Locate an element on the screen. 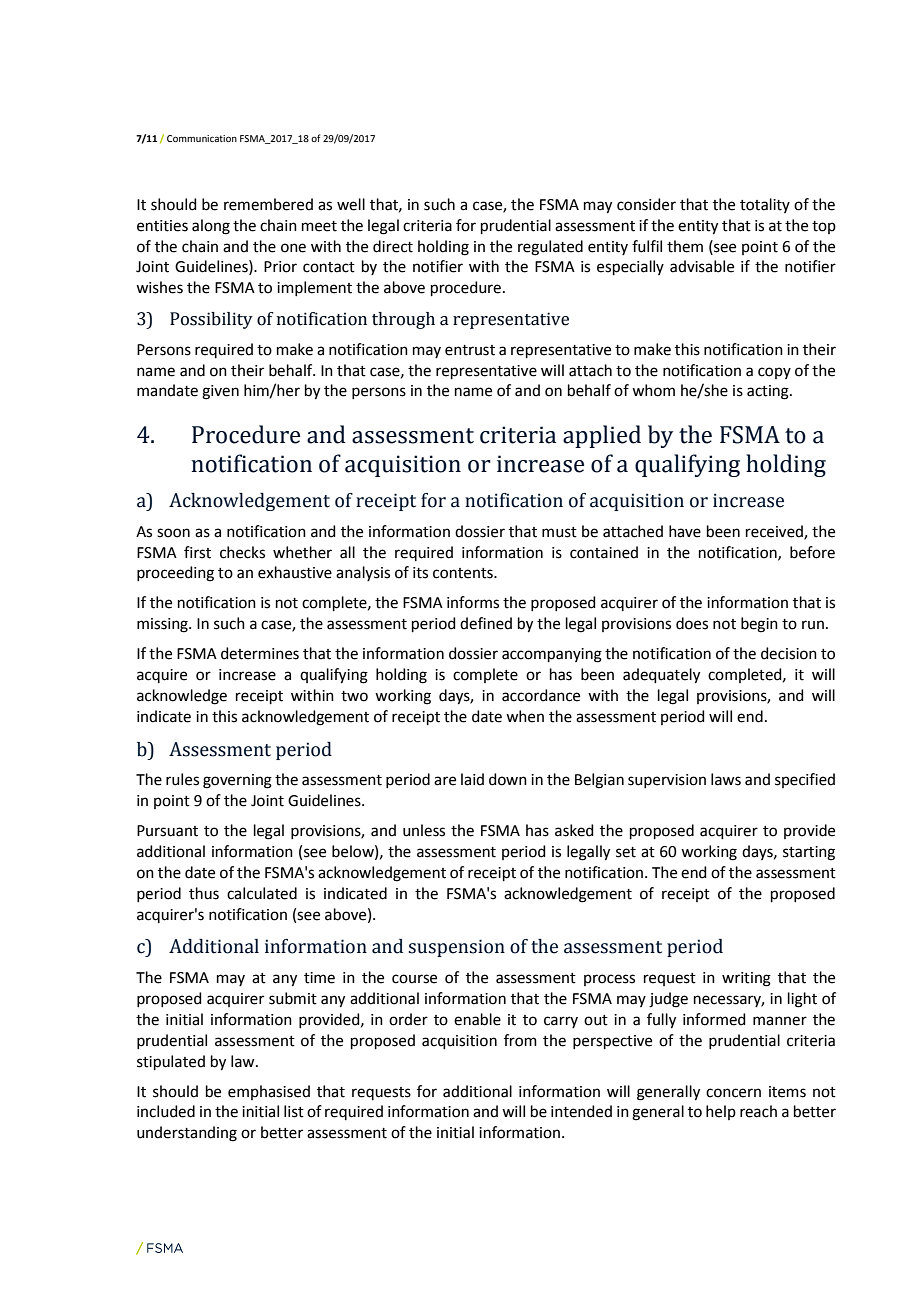 This screenshot has height=1308, width=924. Communication is located at coordinates (202, 138).
